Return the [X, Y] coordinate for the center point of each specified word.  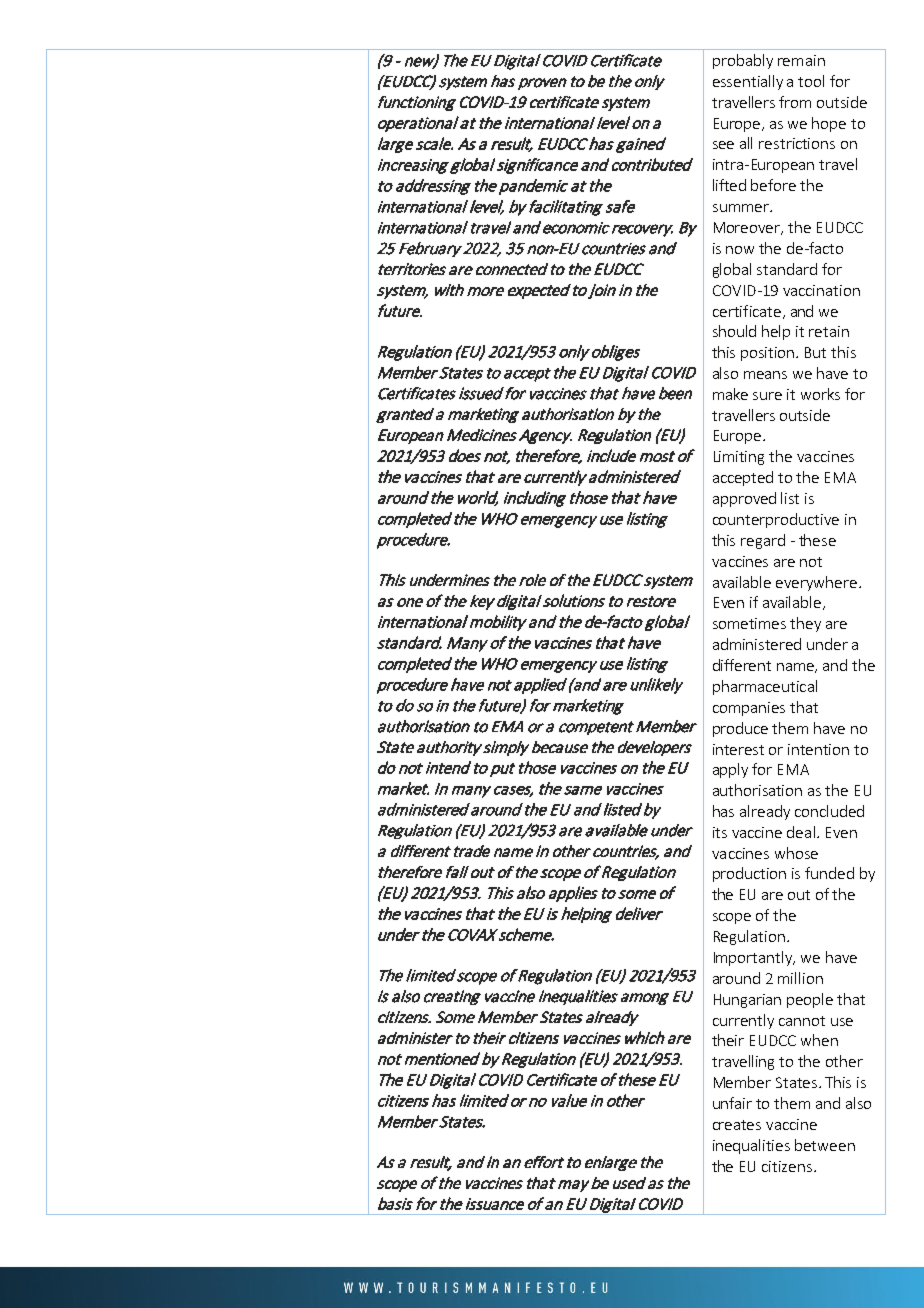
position [769, 354]
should [734, 331]
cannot [802, 1021]
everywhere [816, 583]
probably [743, 61]
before [773, 185]
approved [744, 499]
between [825, 1145]
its [720, 832]
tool [811, 81]
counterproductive [776, 520]
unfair [732, 1103]
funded [829, 873]
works [820, 394]
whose [796, 853]
